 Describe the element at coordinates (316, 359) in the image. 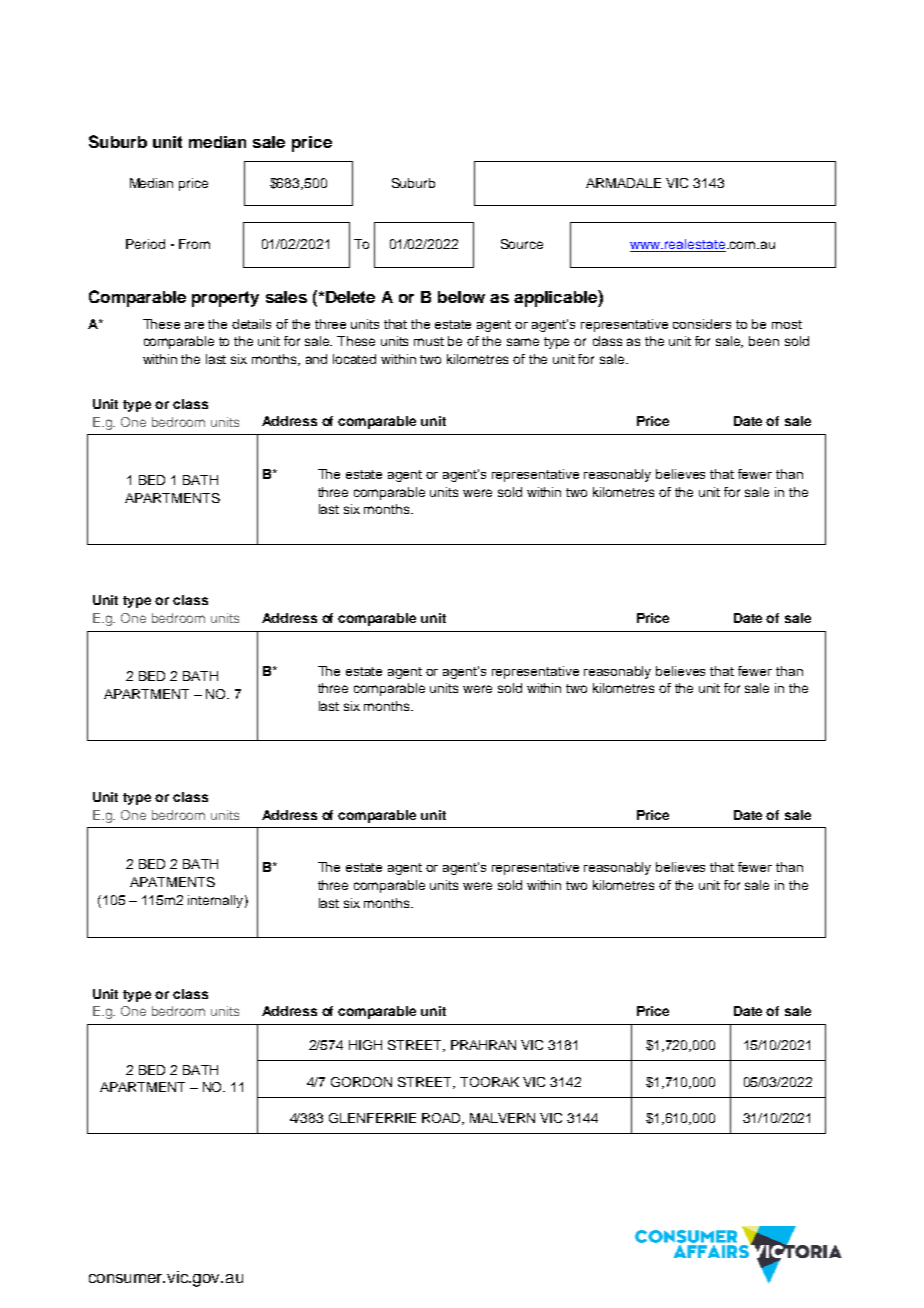

I see `and` at that location.
